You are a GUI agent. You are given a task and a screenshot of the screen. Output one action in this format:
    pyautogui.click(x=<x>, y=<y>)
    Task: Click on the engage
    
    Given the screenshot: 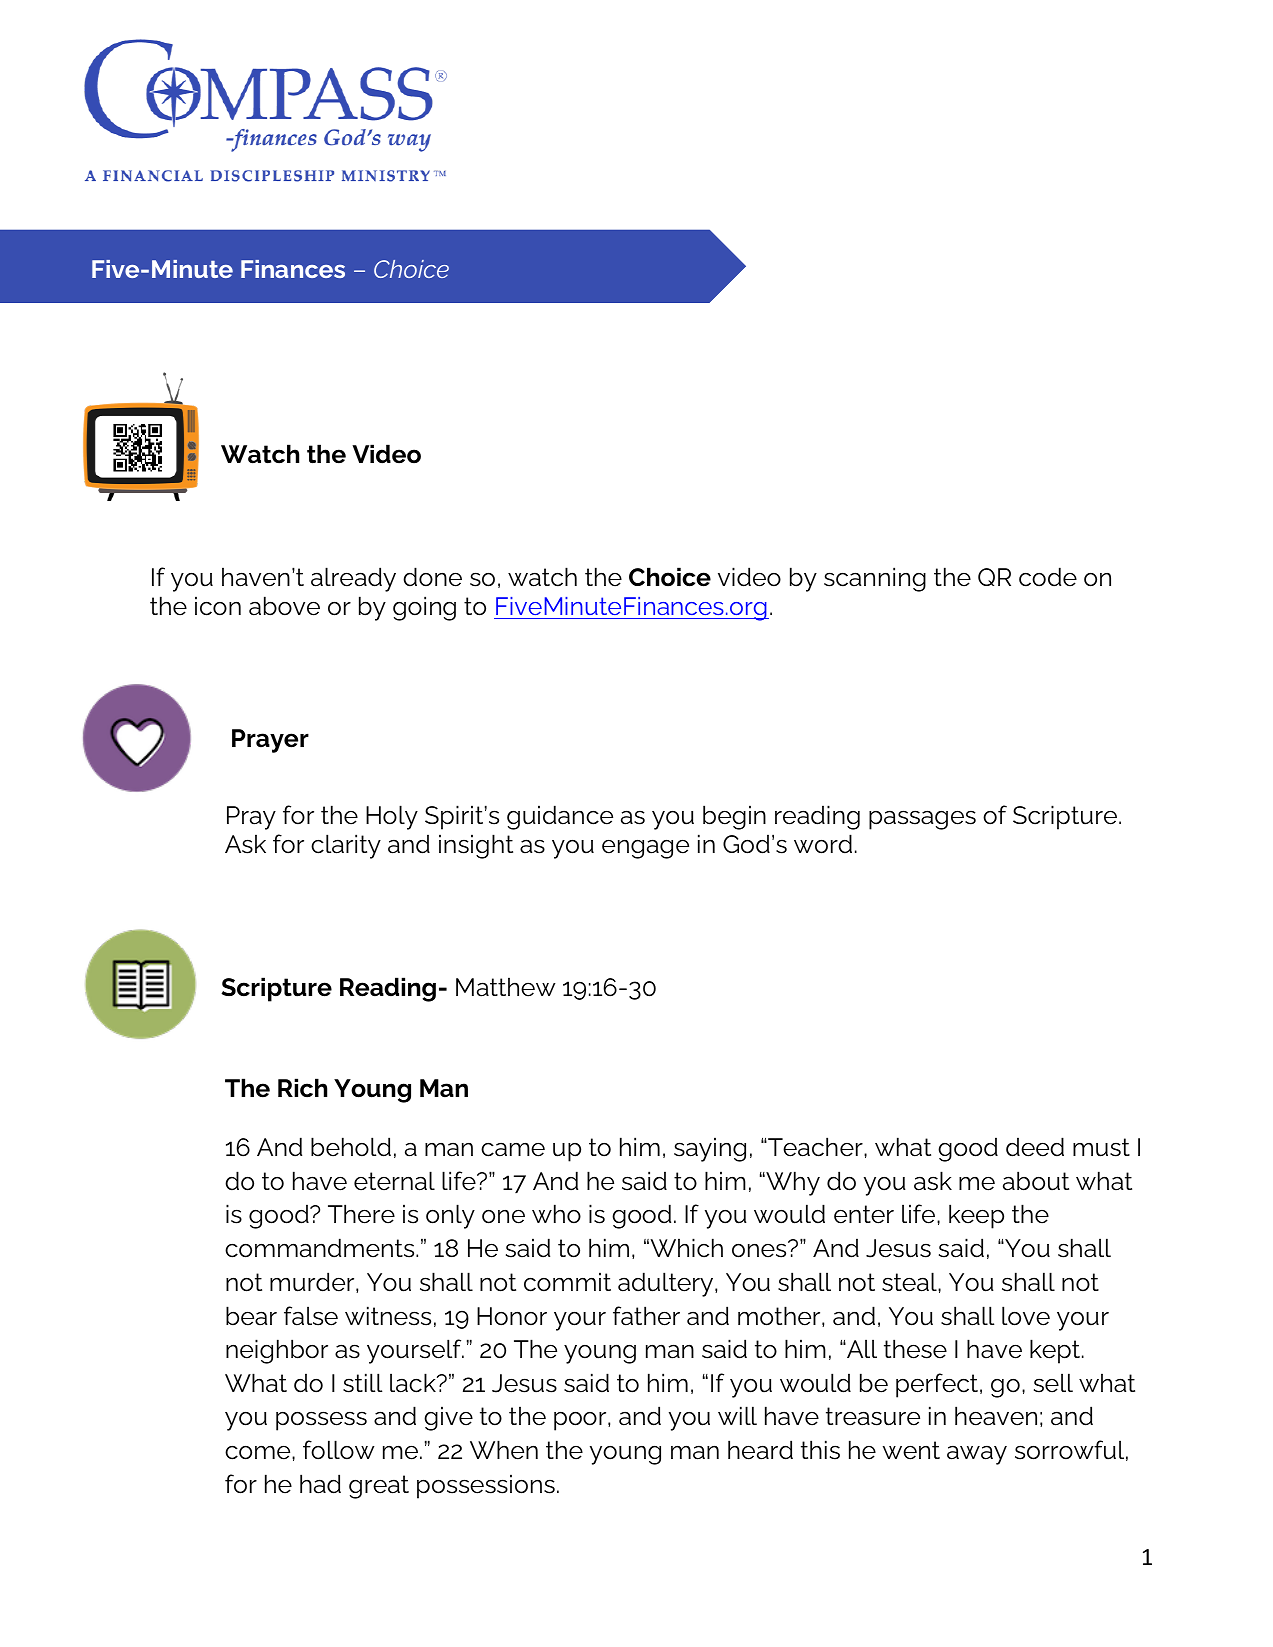 What is the action you would take?
    pyautogui.click(x=645, y=849)
